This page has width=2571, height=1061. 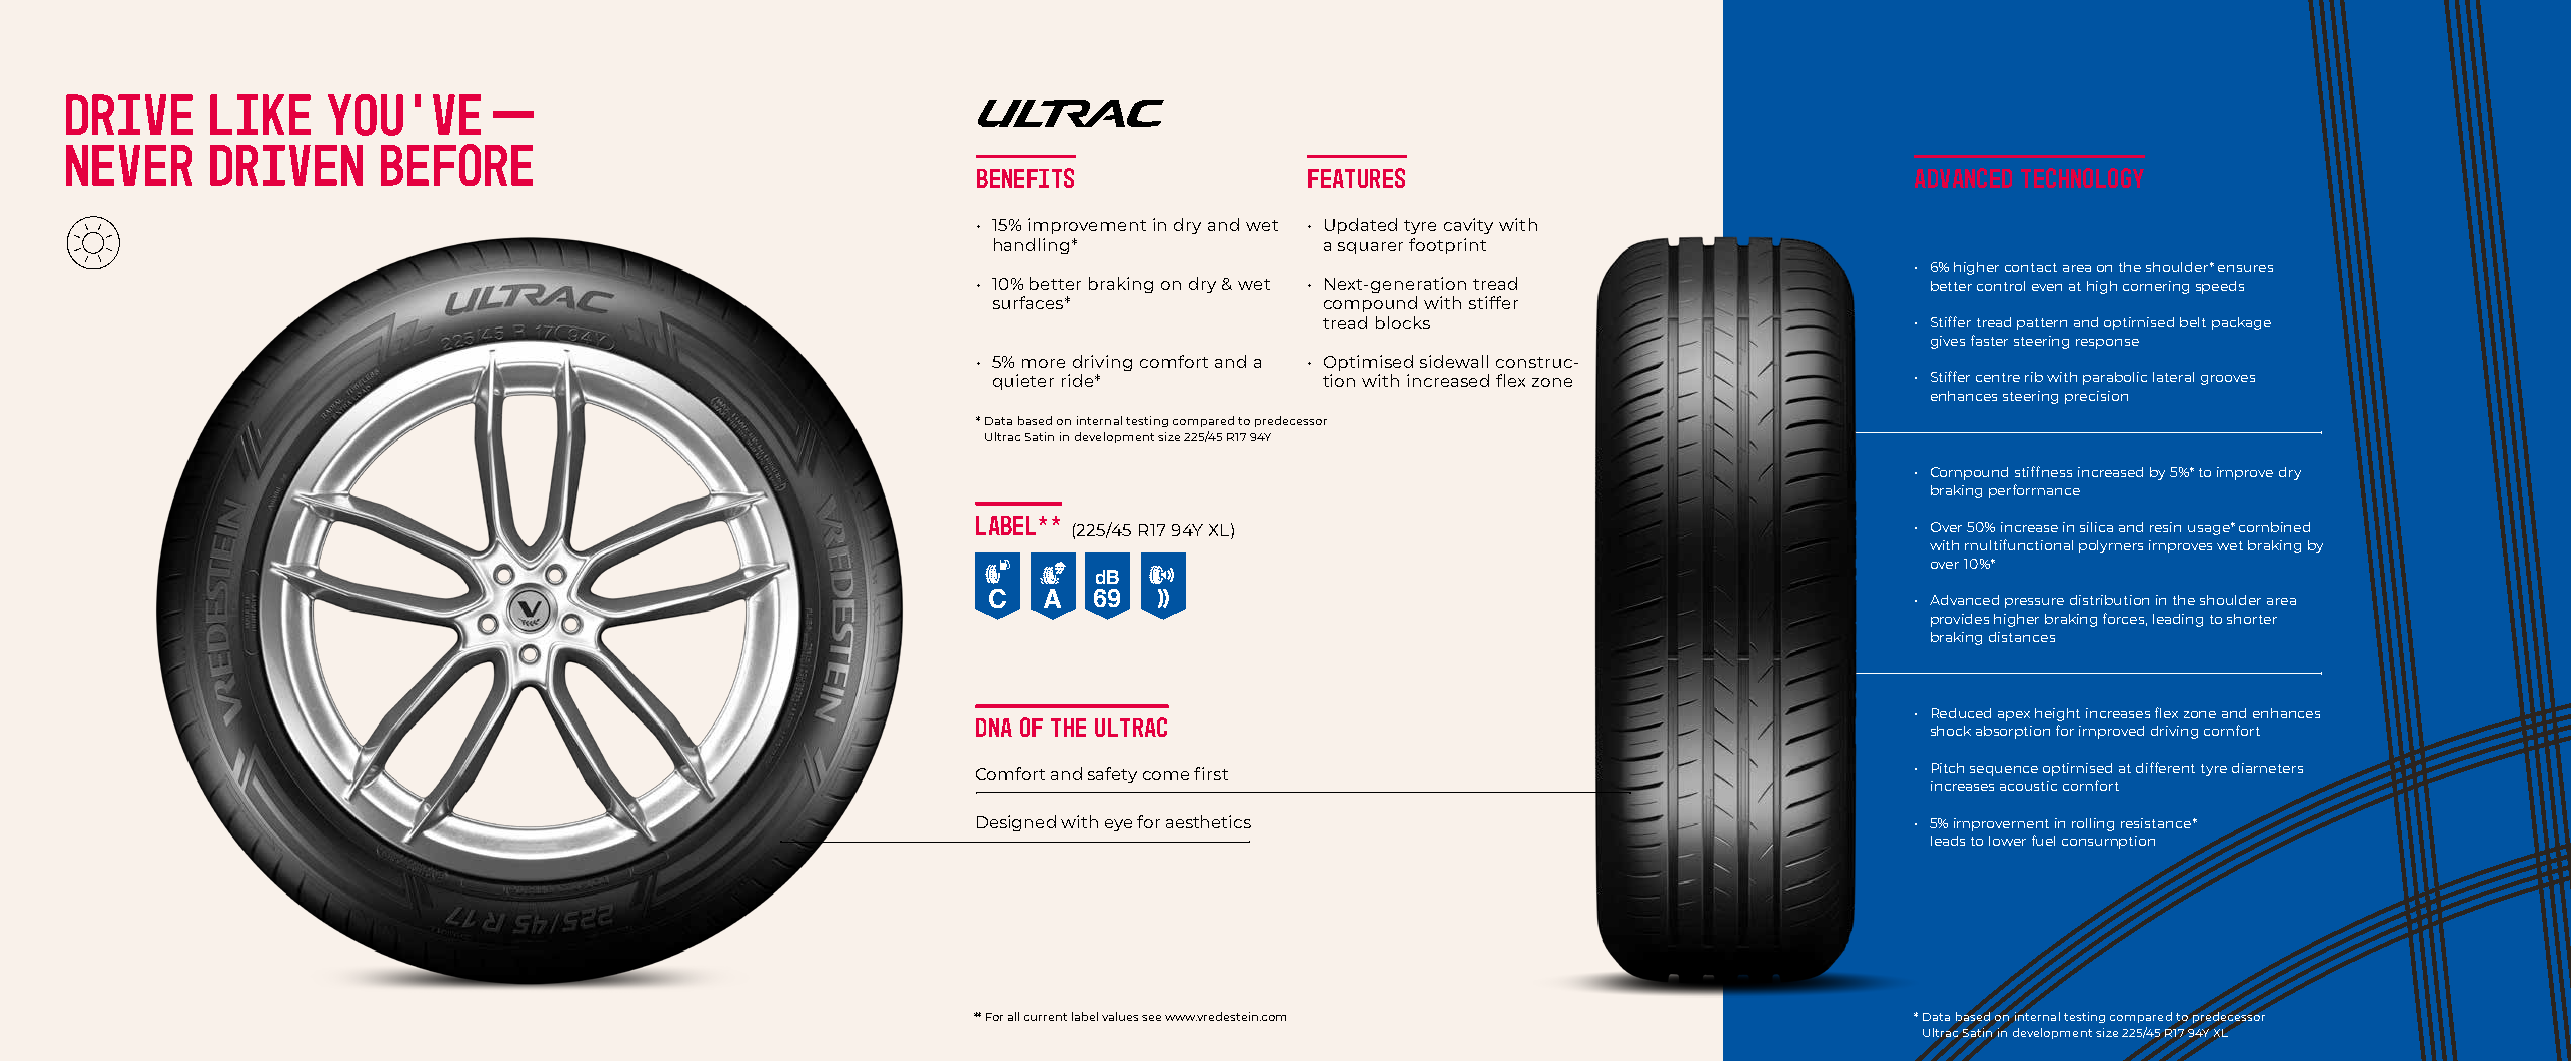 I want to click on FEATURES, so click(x=1356, y=178).
